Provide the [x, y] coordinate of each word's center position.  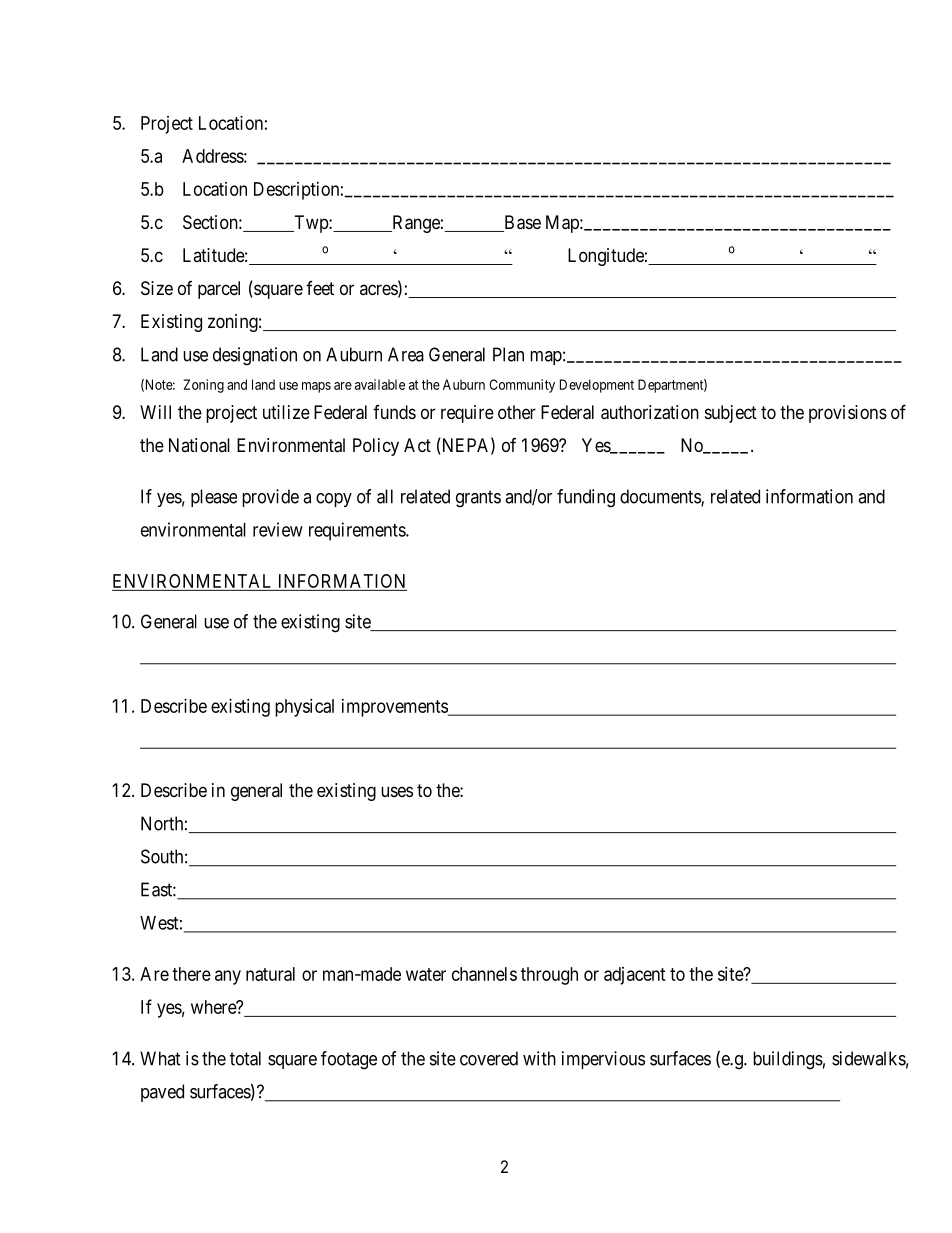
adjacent [635, 976]
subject [731, 414]
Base [521, 223]
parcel [219, 290]
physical [304, 708]
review [278, 529]
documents [661, 497]
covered [489, 1058]
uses [397, 791]
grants [478, 499]
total [245, 1058]
